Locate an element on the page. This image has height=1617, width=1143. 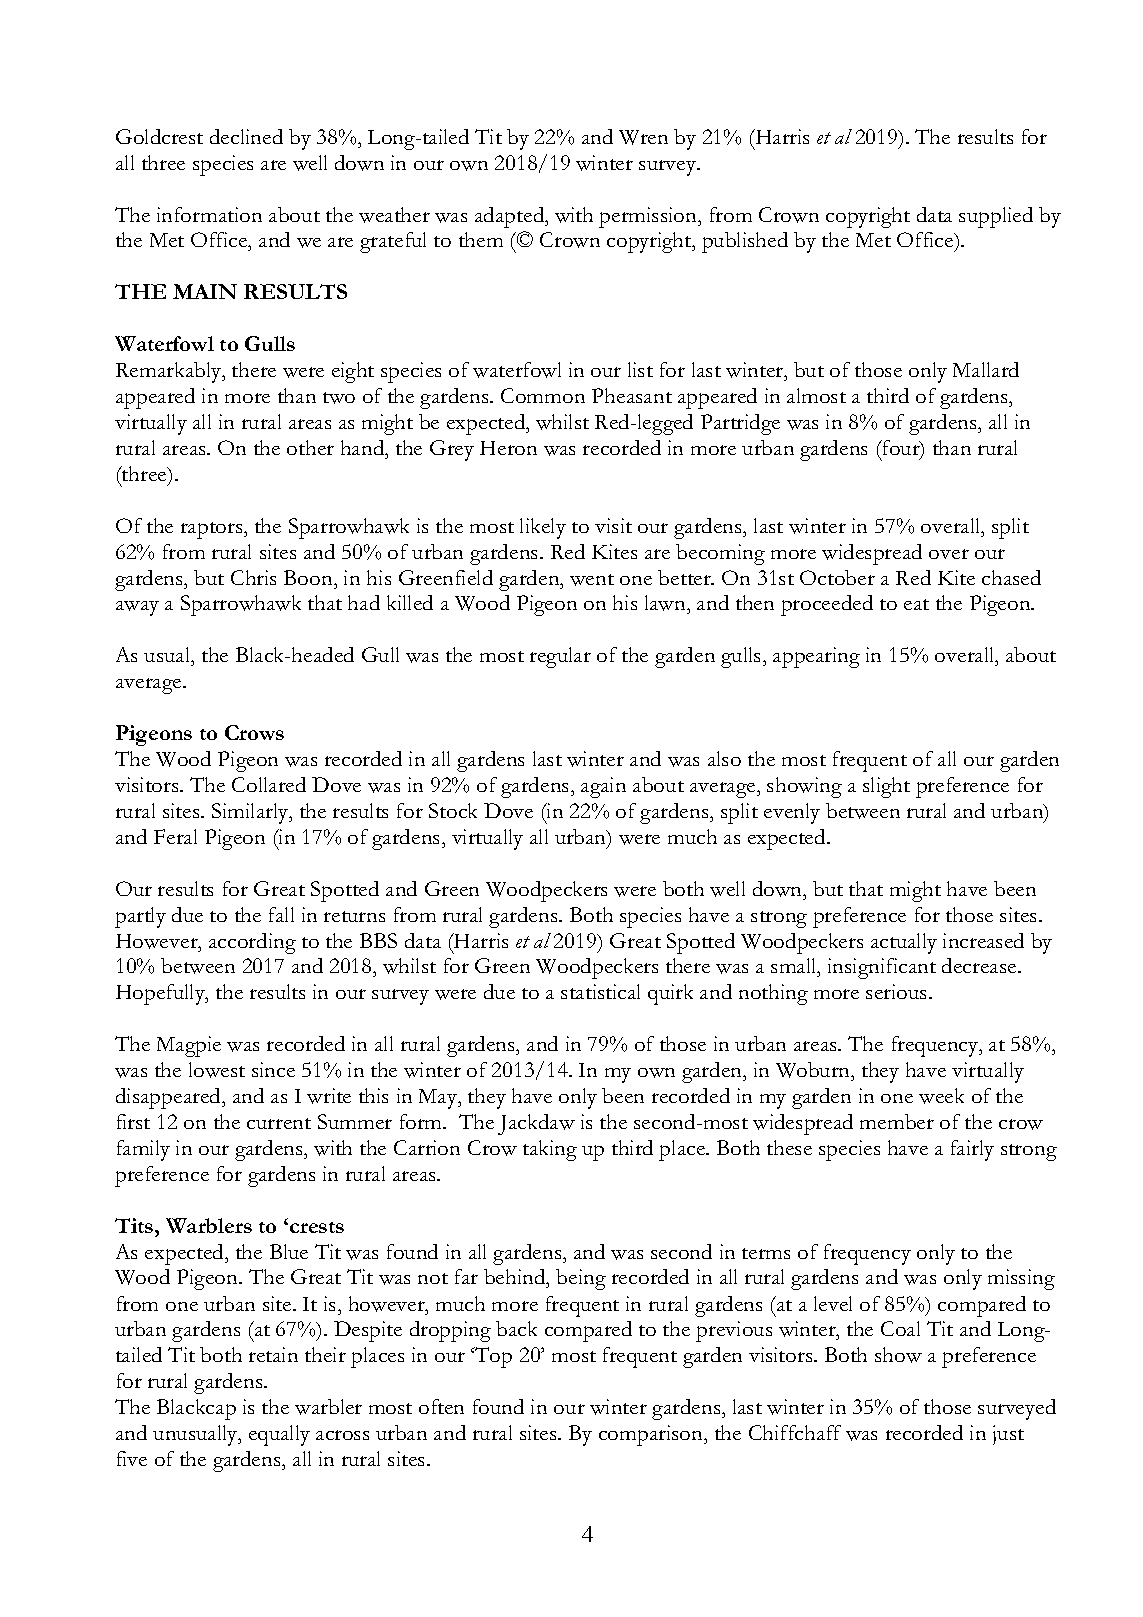
just is located at coordinates (1008, 1435).
